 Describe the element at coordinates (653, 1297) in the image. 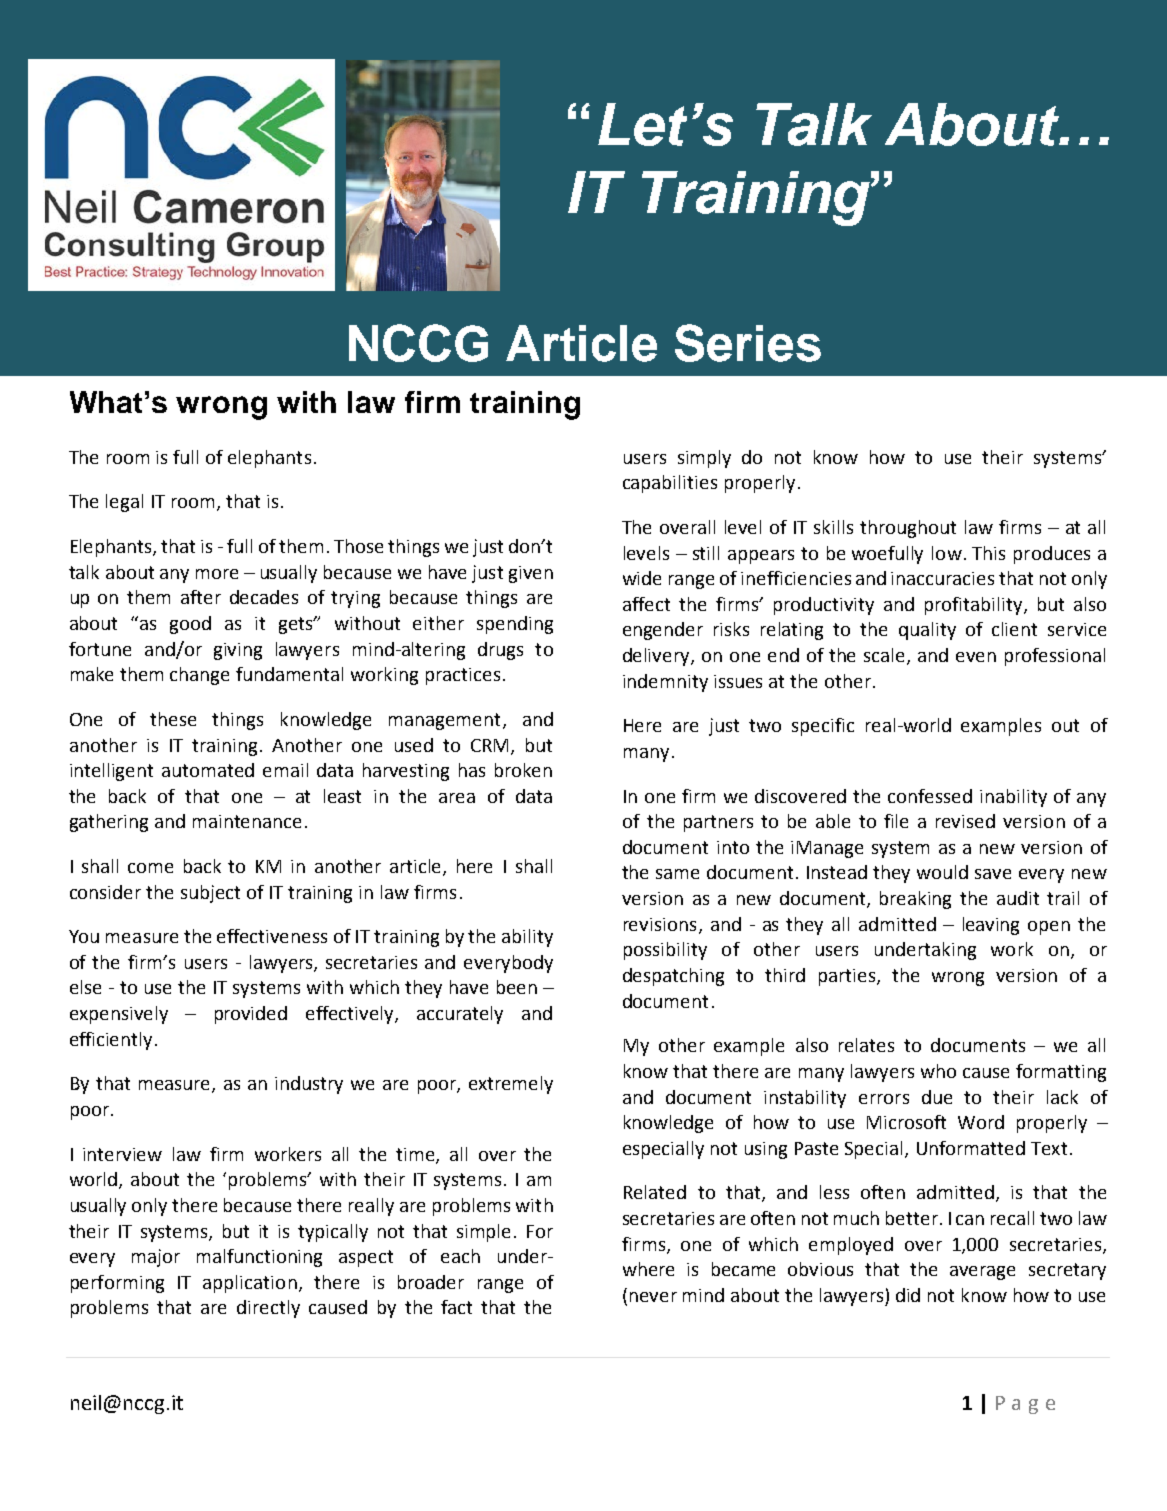

I see `never` at that location.
